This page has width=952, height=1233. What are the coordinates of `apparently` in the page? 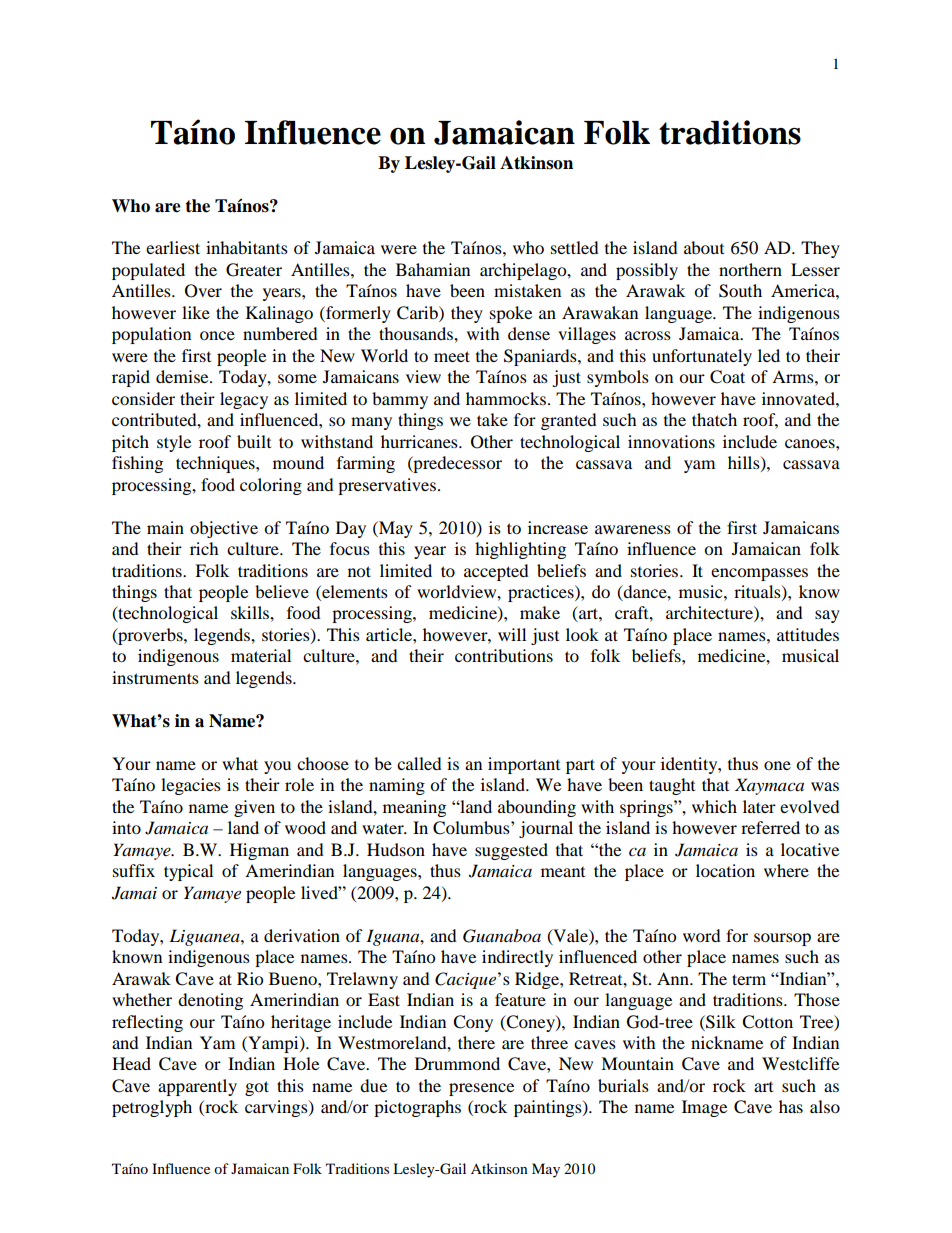 It's located at (197, 1087).
